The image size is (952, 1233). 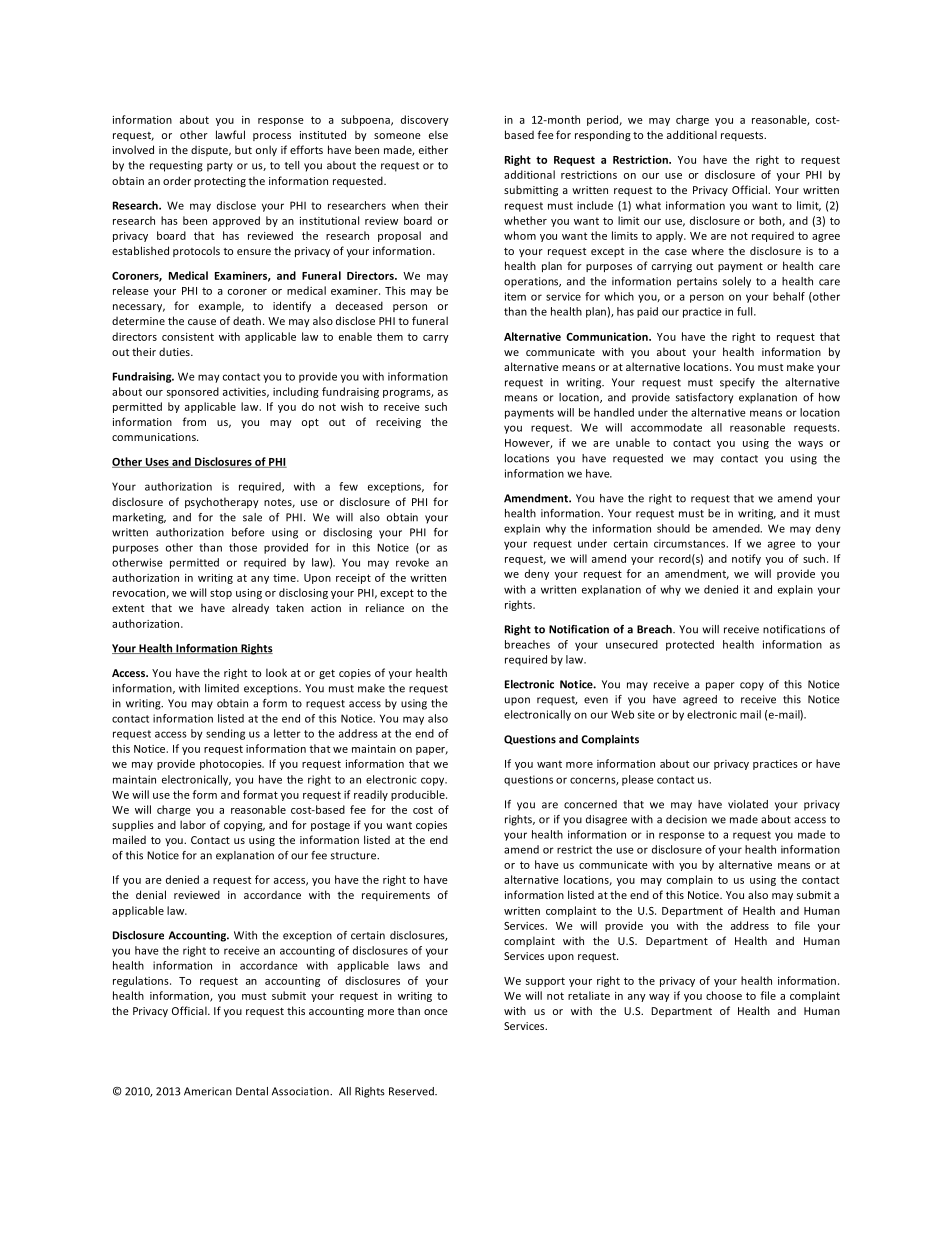 I want to click on protected, so click(x=690, y=645).
